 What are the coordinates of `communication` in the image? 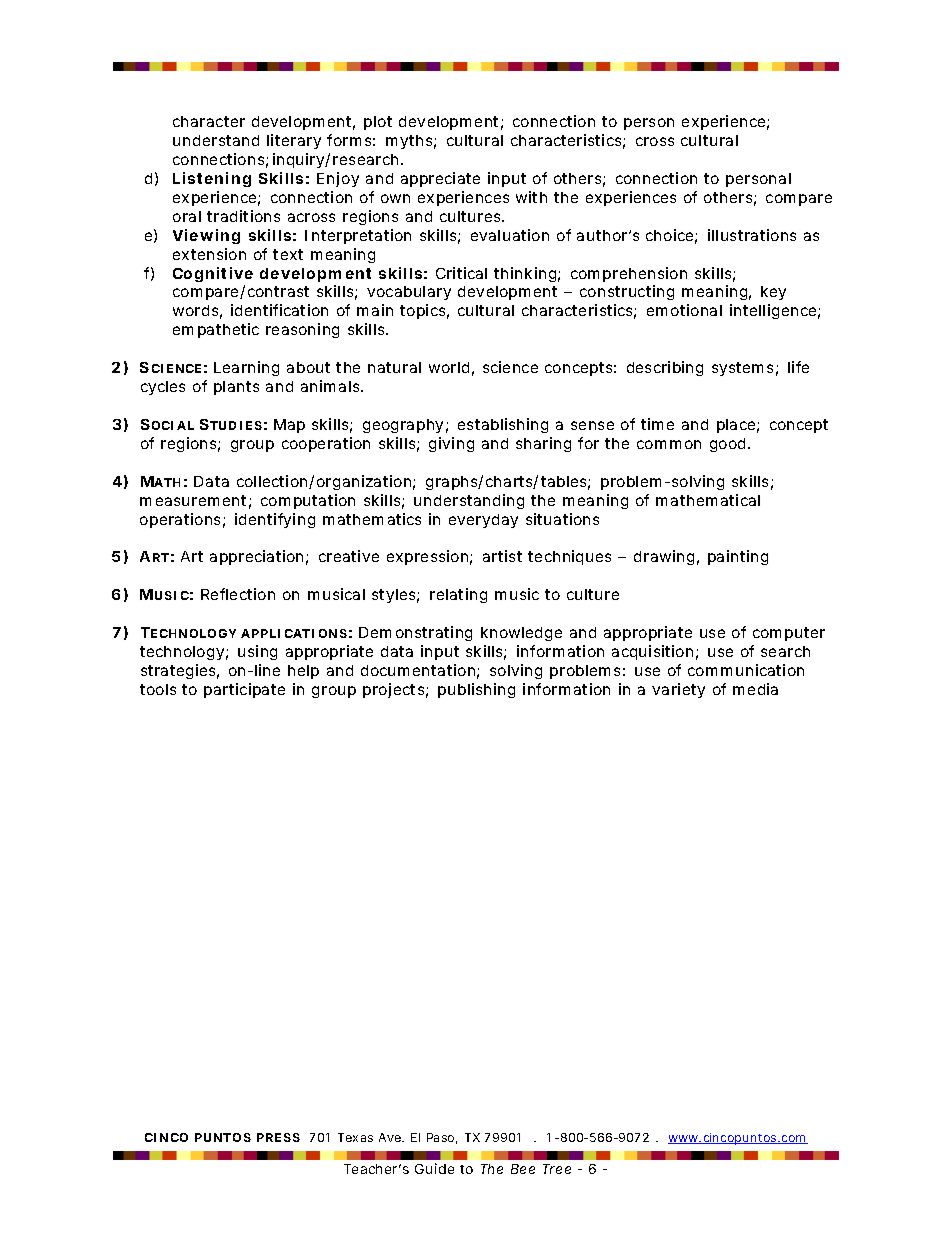 It's located at (746, 670).
